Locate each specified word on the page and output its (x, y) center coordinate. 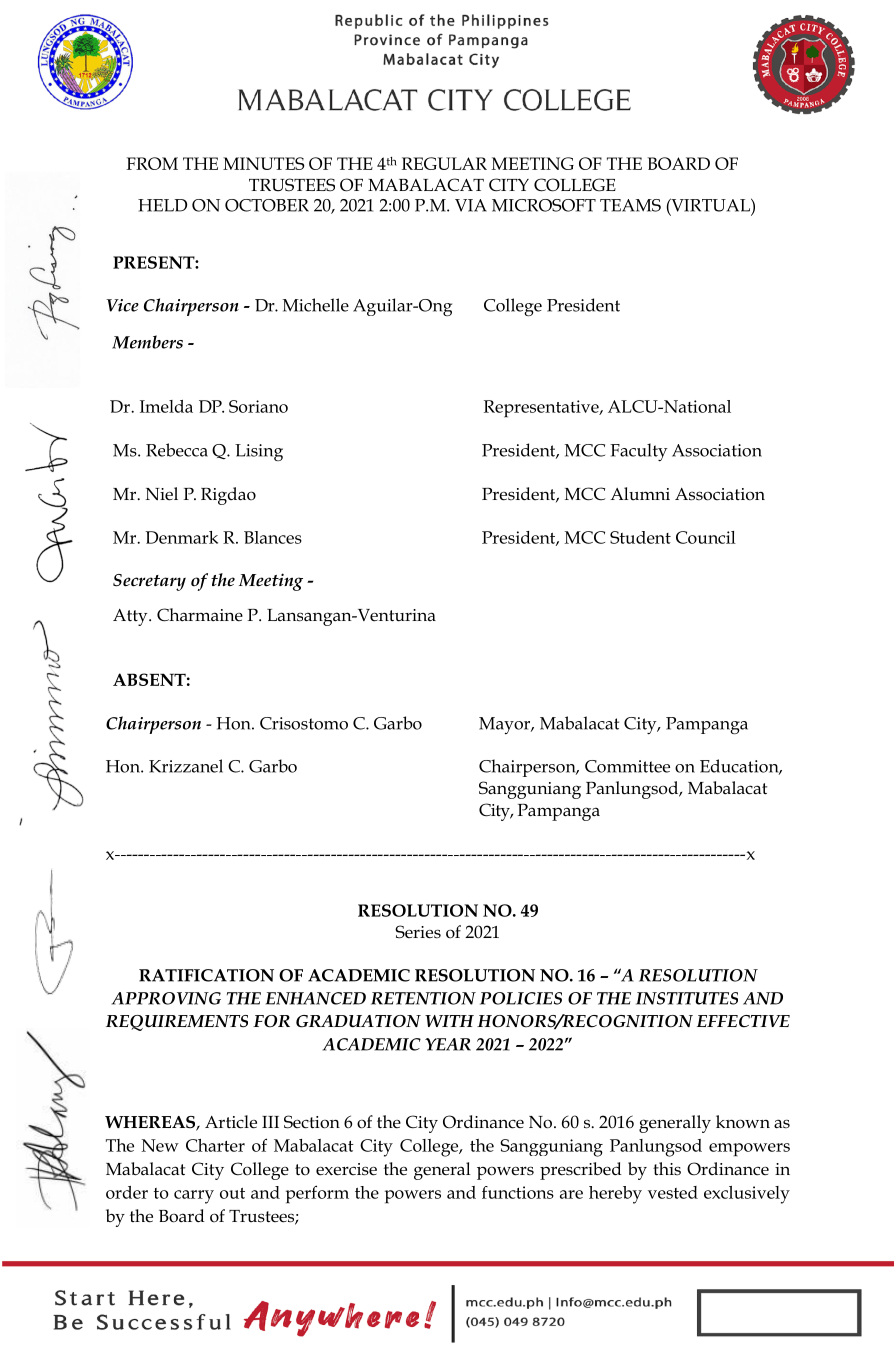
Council (706, 537)
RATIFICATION (206, 975)
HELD (162, 205)
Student (640, 537)
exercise (346, 1169)
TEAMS (630, 205)
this (667, 1168)
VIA (471, 205)
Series (418, 932)
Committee (627, 766)
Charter (215, 1145)
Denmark (181, 537)
